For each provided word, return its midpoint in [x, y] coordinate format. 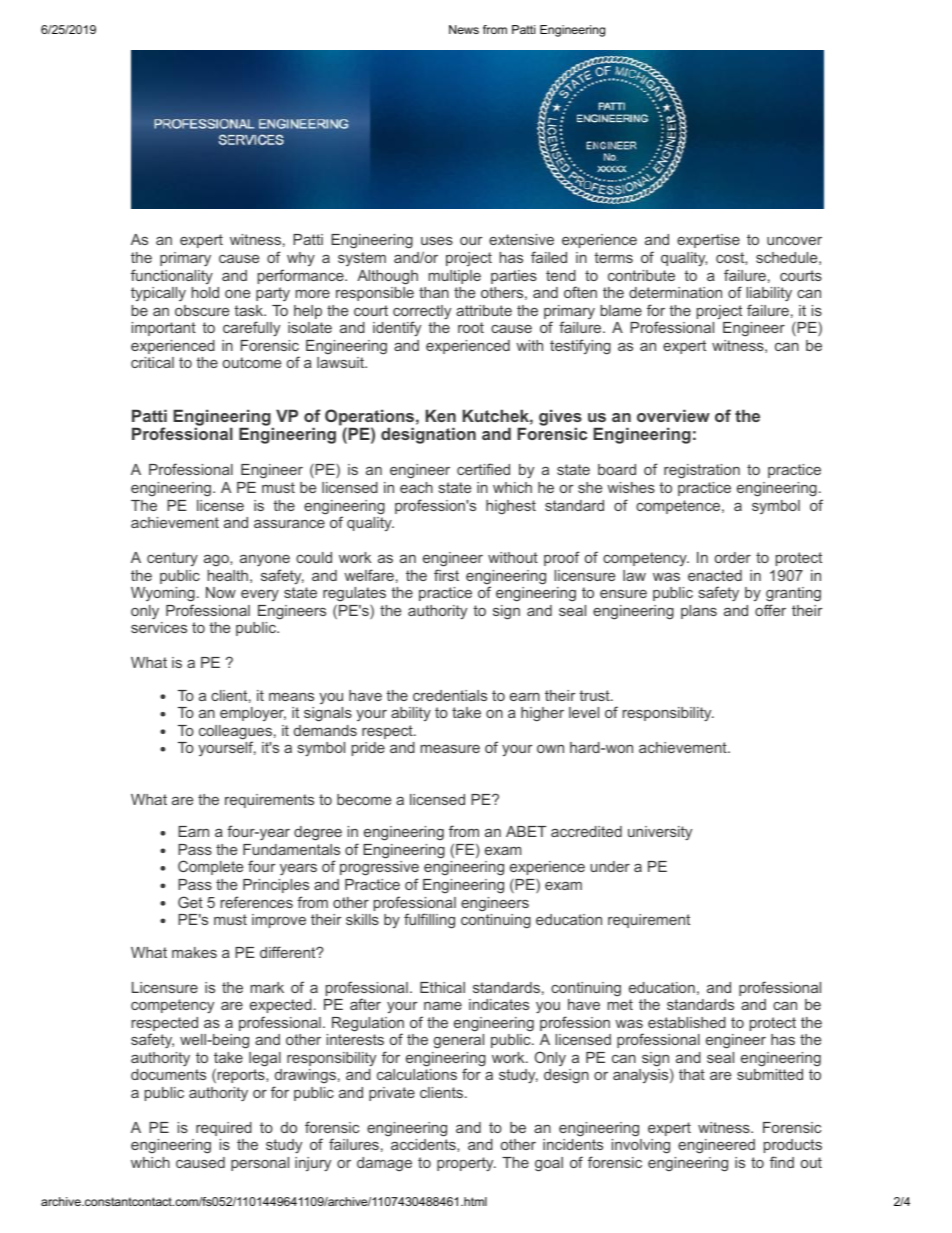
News [464, 29]
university [660, 833]
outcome [252, 362]
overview [673, 415]
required [224, 1129]
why [301, 259]
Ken [441, 415]
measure [450, 749]
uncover [794, 241]
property [466, 1164]
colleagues [235, 733]
